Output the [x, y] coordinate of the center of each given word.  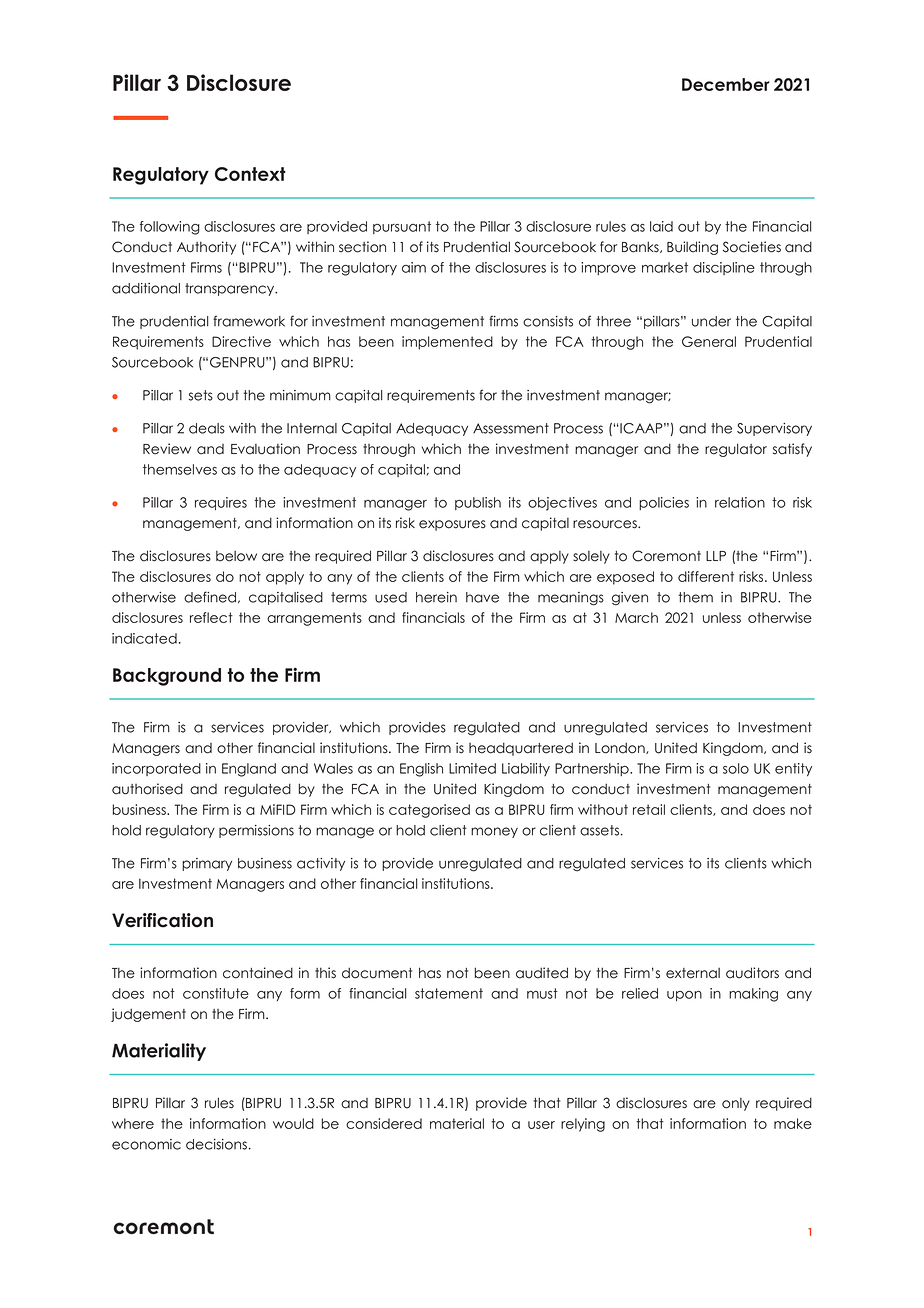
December [726, 84]
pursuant [402, 227]
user [541, 1125]
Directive [241, 341]
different [706, 576]
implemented [447, 343]
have [482, 597]
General [709, 341]
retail [649, 809]
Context [250, 174]
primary [207, 864]
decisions [216, 1144]
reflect [211, 617]
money [494, 832]
